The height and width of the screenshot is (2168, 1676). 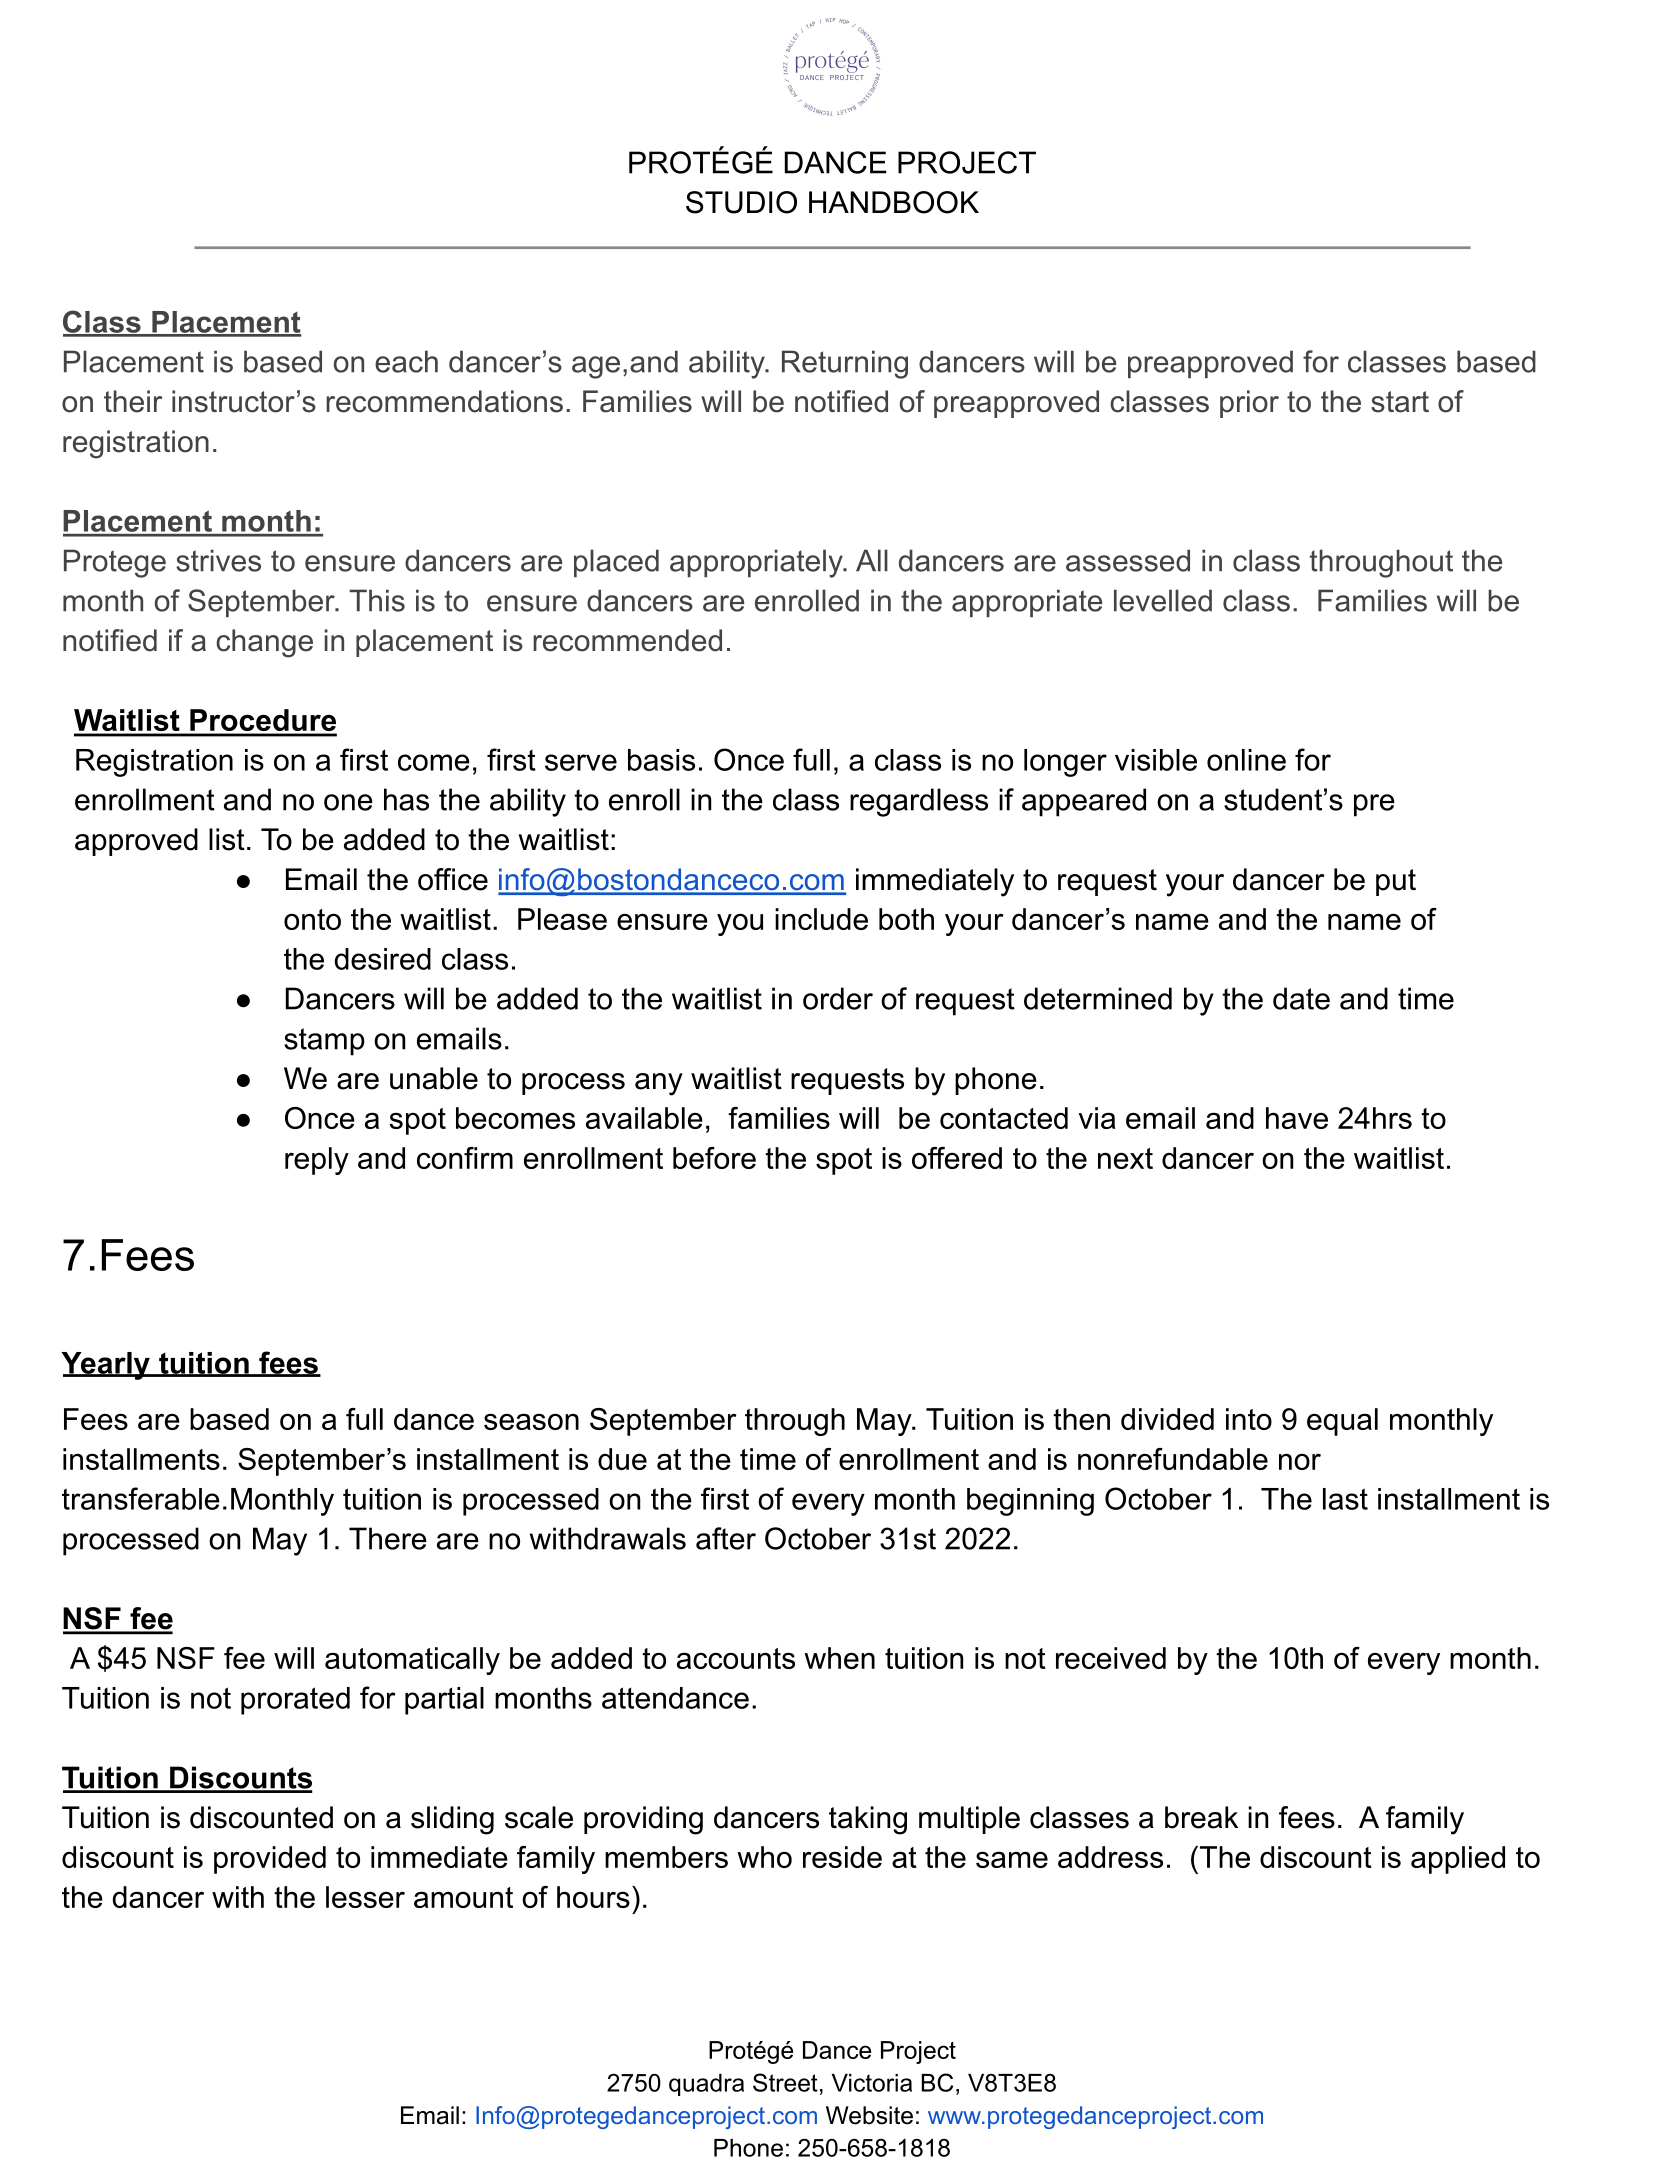 What do you see at coordinates (406, 361) in the screenshot?
I see `each` at bounding box center [406, 361].
